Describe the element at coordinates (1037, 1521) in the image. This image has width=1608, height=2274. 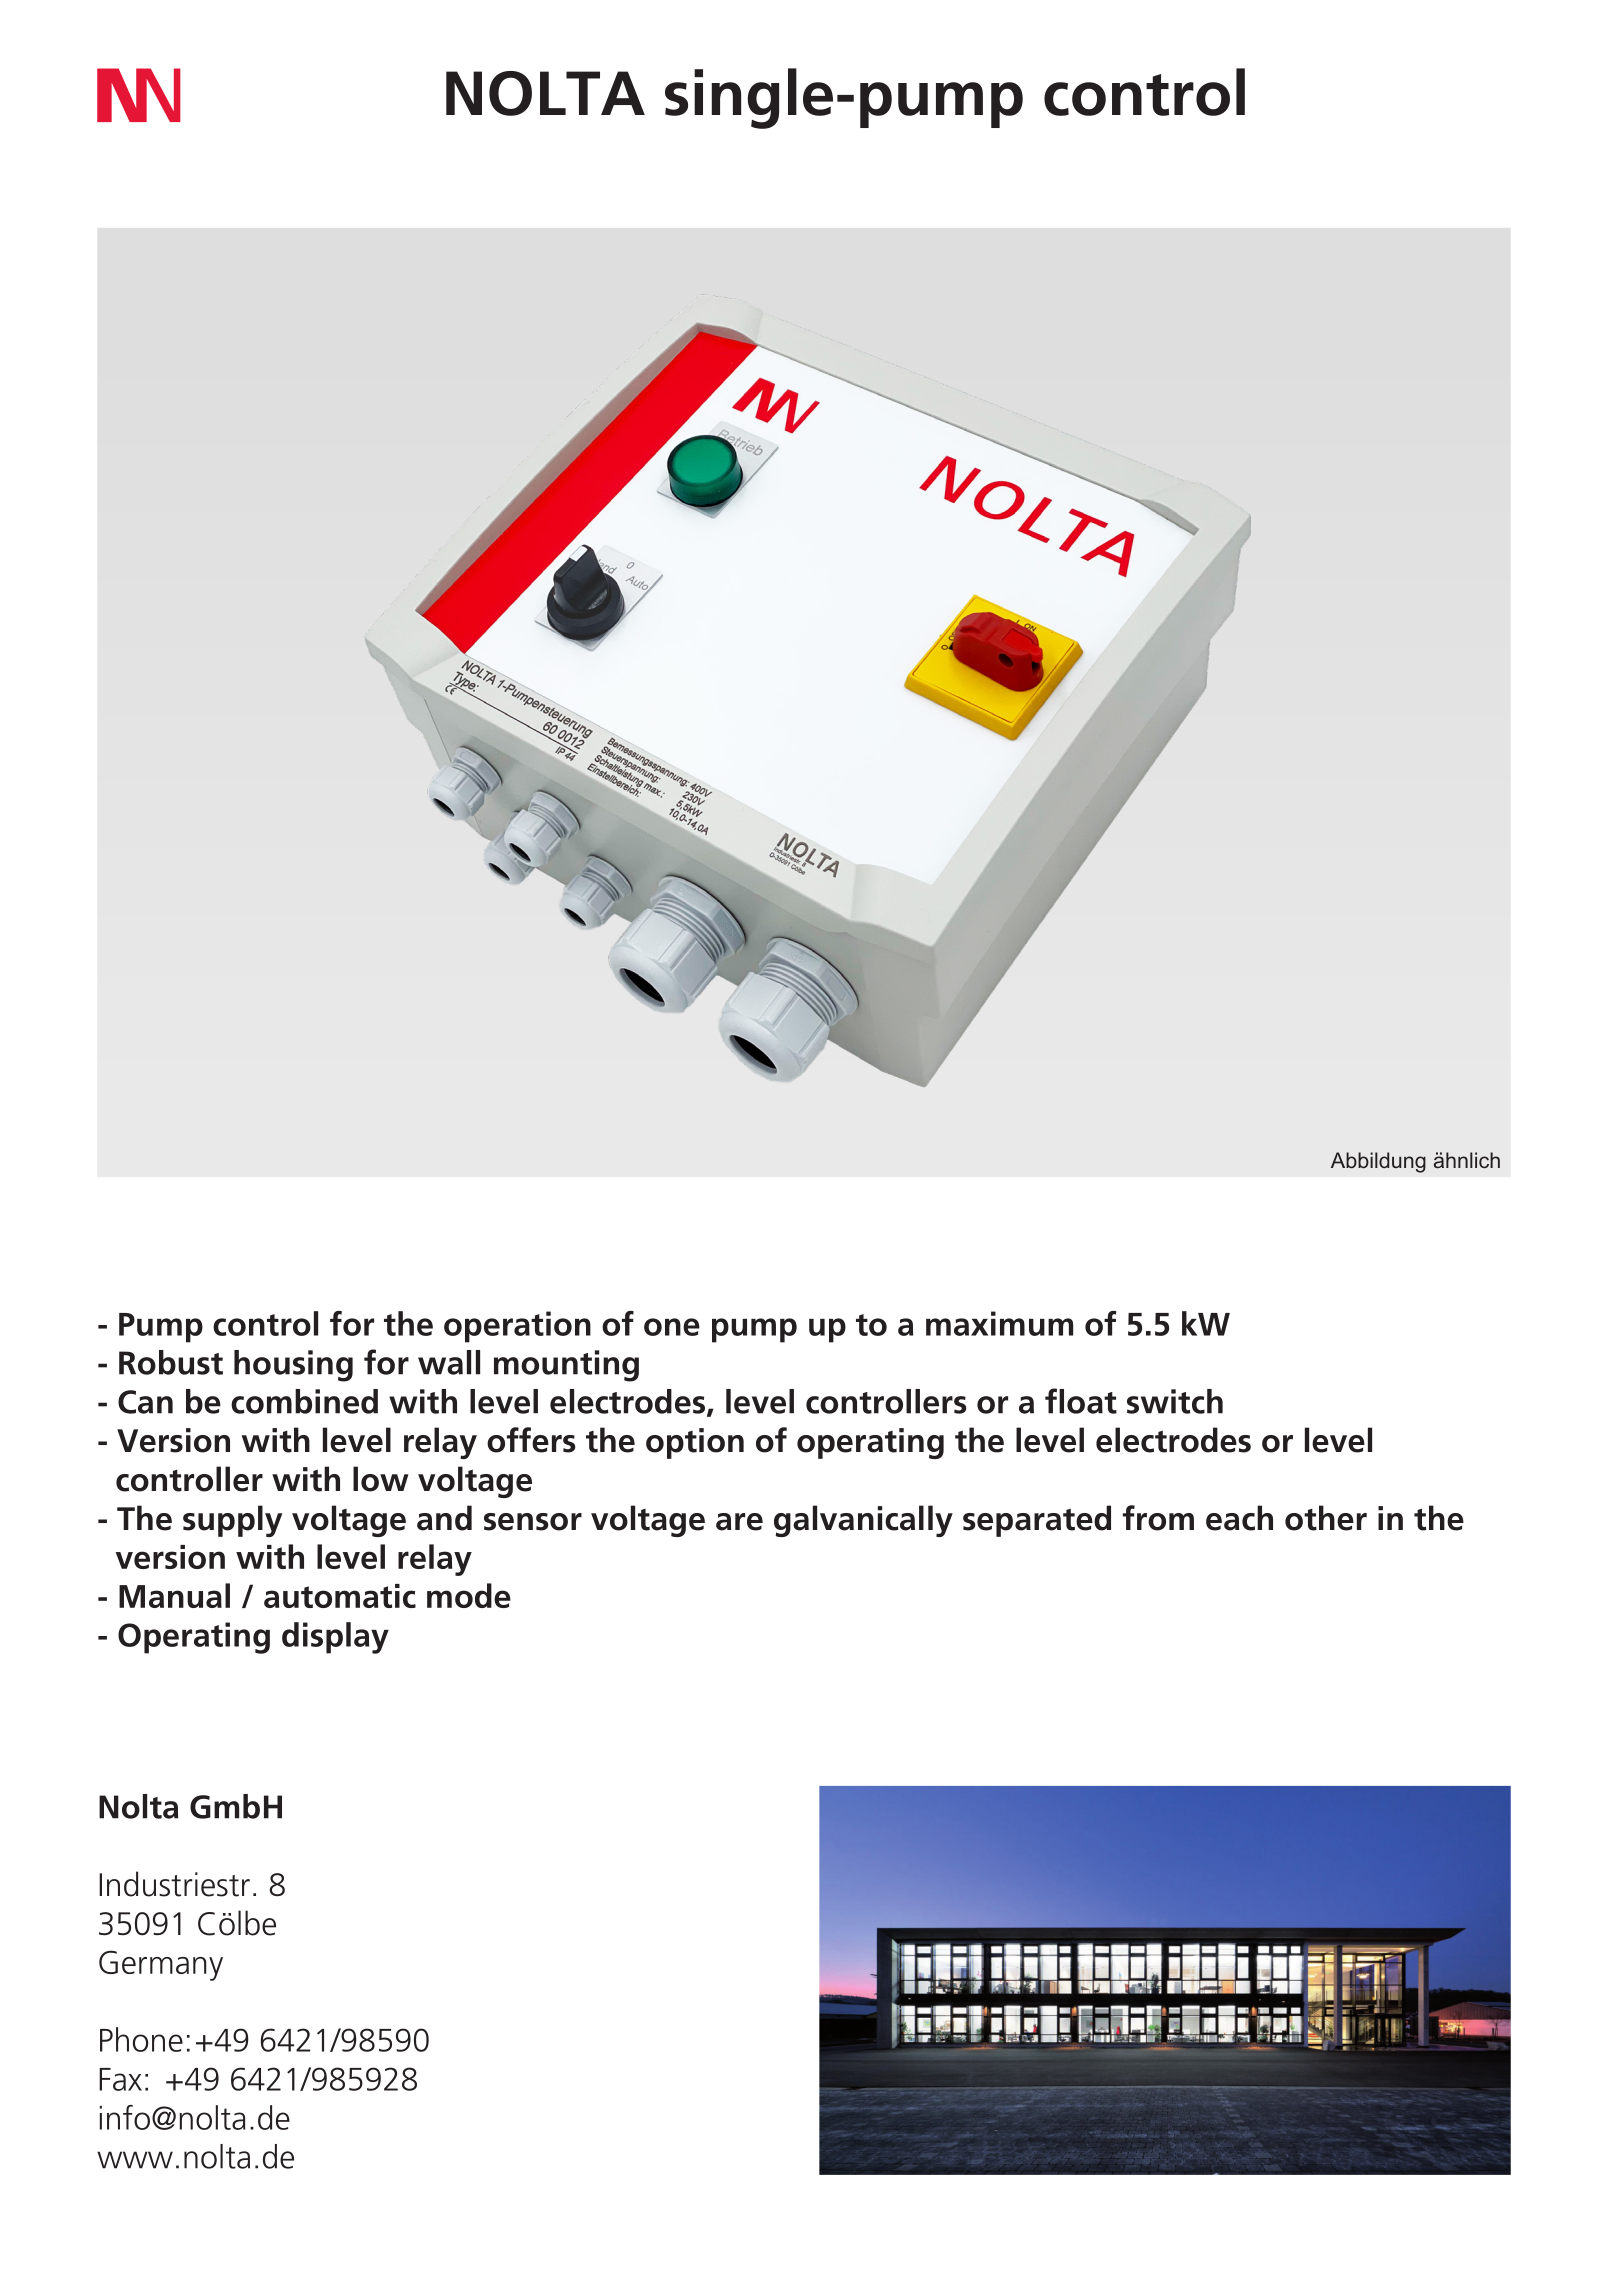
I see `separated` at that location.
